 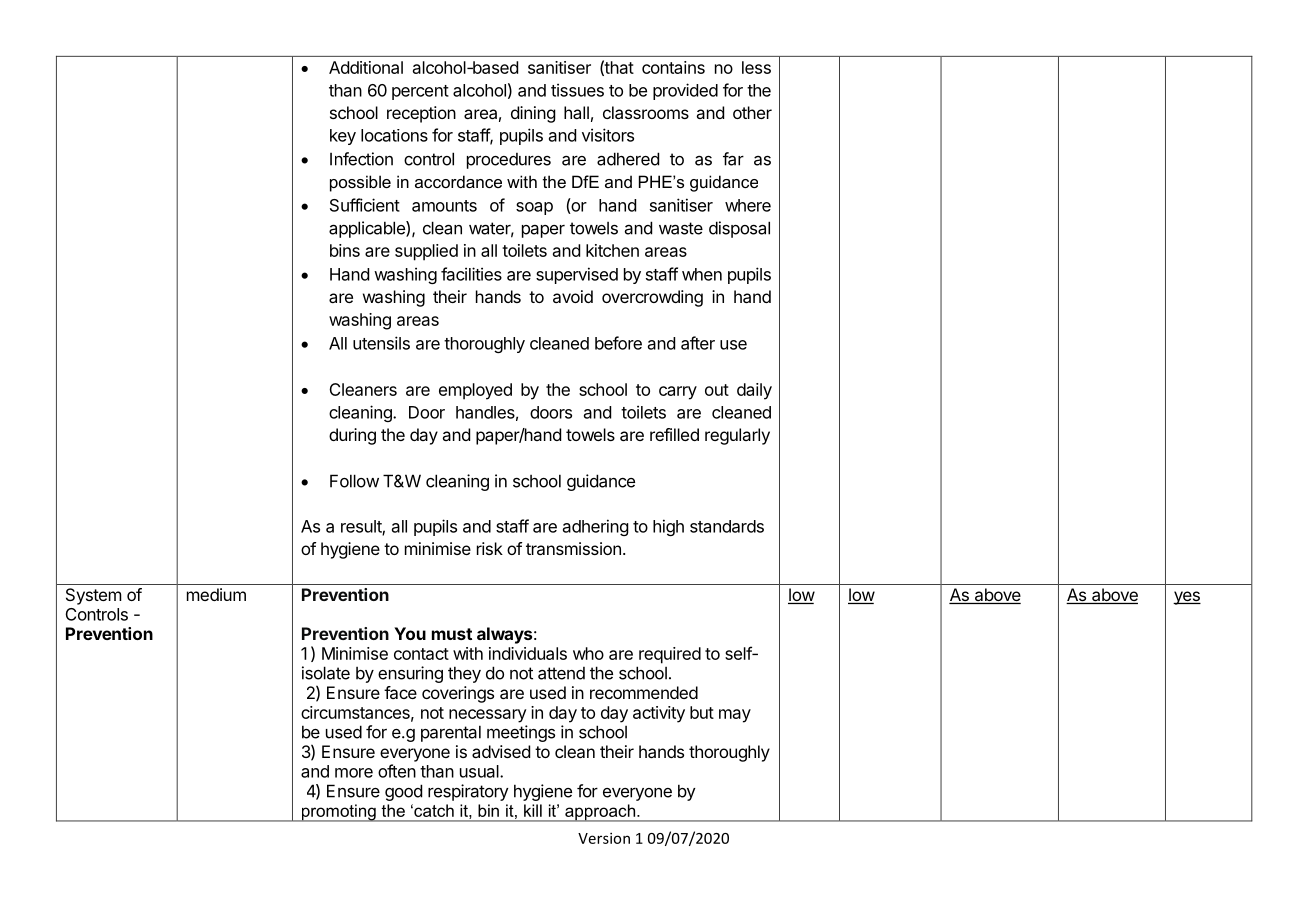 I want to click on less, so click(x=756, y=67).
